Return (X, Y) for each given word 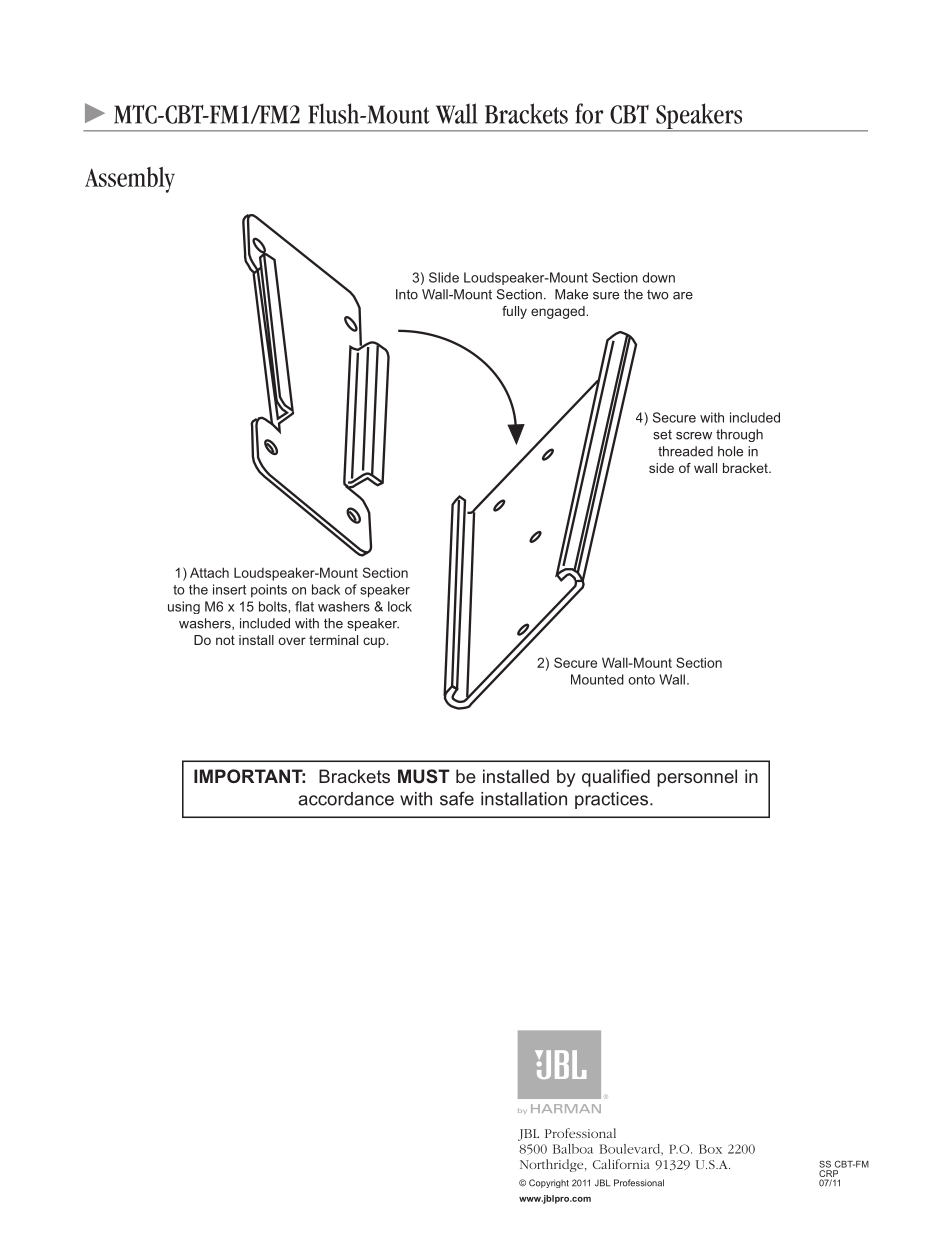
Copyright (549, 1183)
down (659, 277)
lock (400, 606)
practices (611, 800)
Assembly (130, 180)
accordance (346, 799)
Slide (444, 277)
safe (457, 798)
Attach (209, 572)
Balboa (573, 1149)
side (661, 468)
